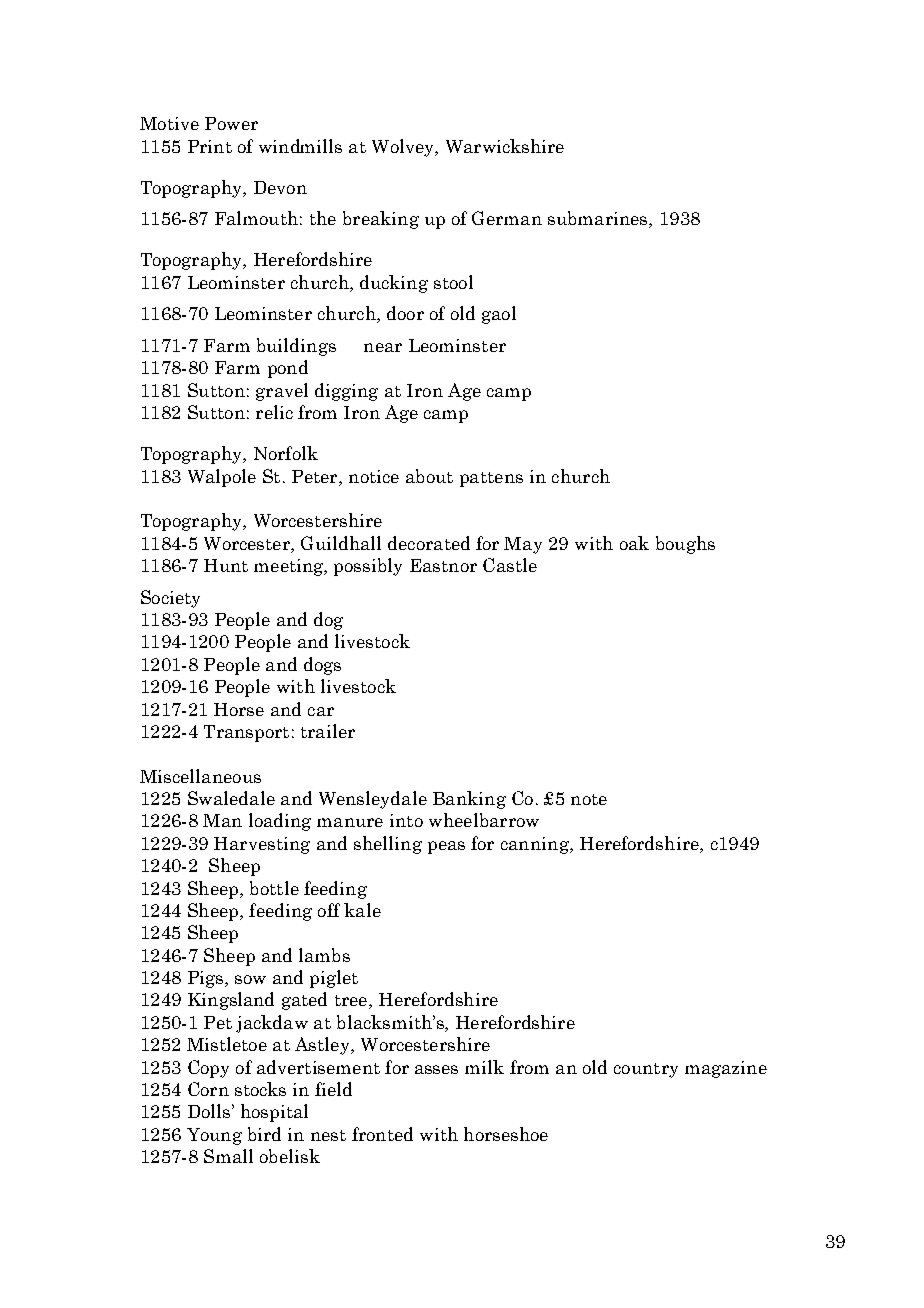 The height and width of the document is (1308, 924). What do you see at coordinates (214, 1136) in the document?
I see `Young` at bounding box center [214, 1136].
